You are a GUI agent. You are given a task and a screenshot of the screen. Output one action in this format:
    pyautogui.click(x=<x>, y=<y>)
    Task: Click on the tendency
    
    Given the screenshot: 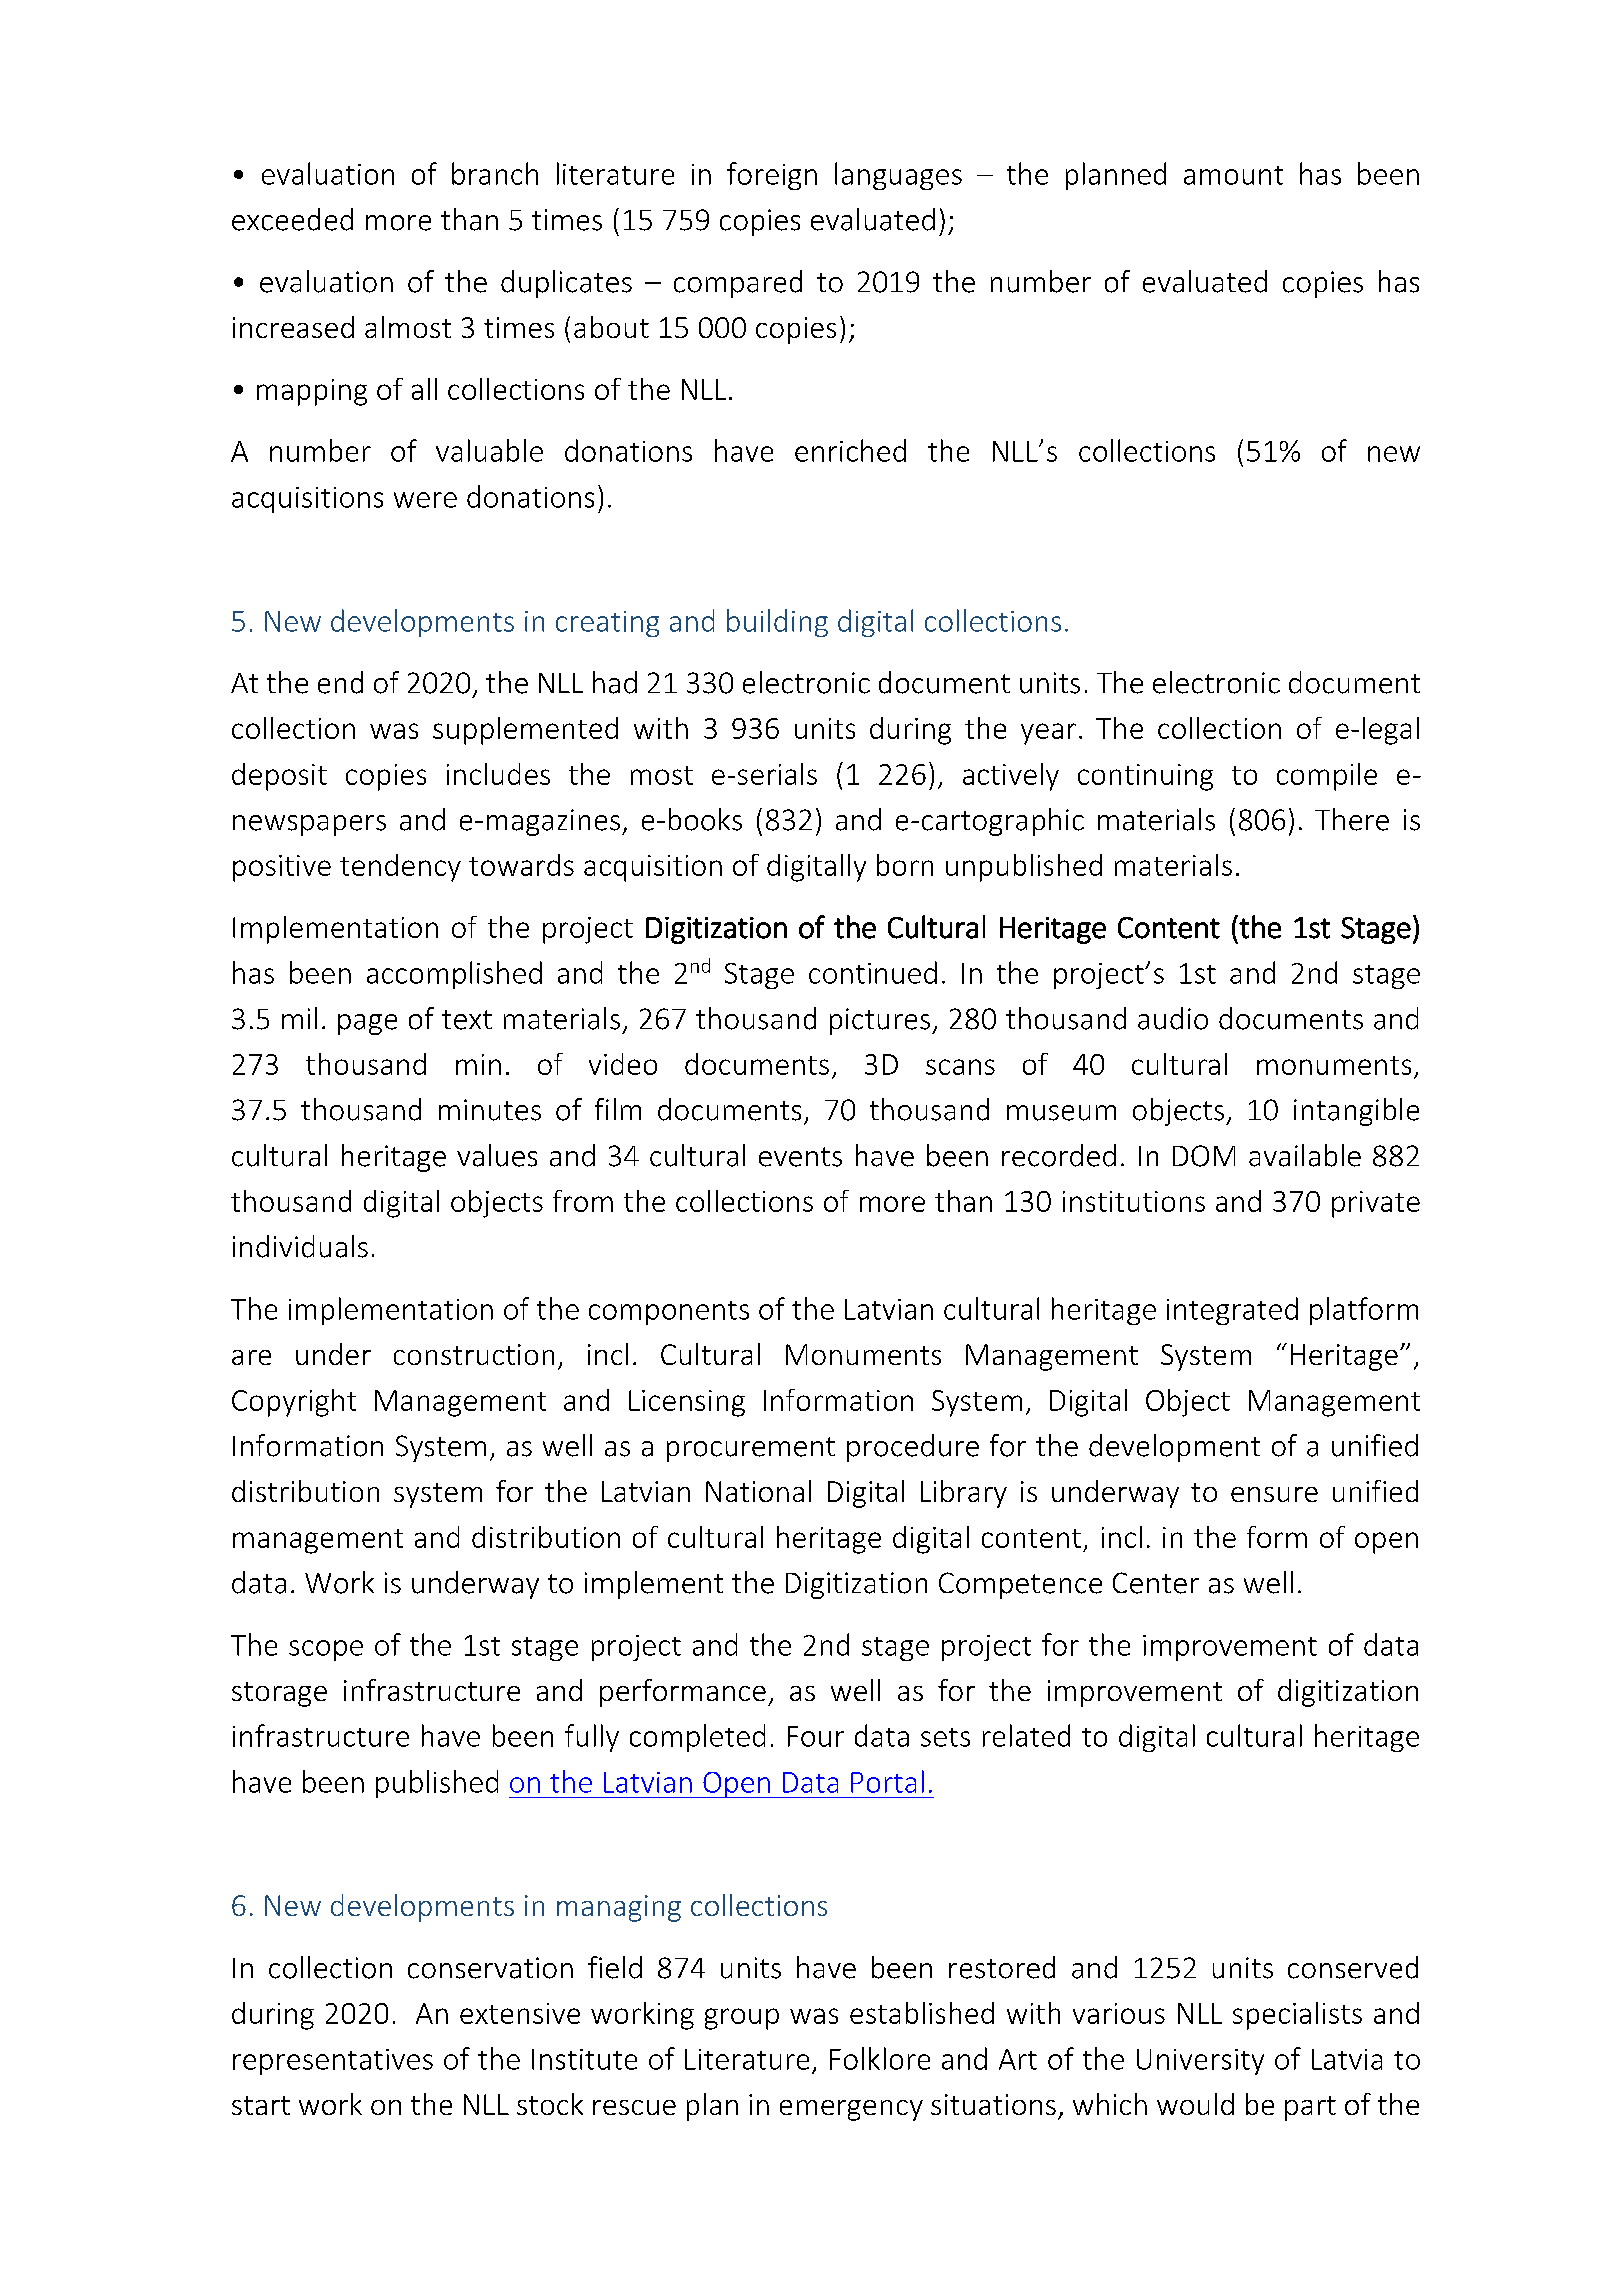 What is the action you would take?
    pyautogui.click(x=400, y=868)
